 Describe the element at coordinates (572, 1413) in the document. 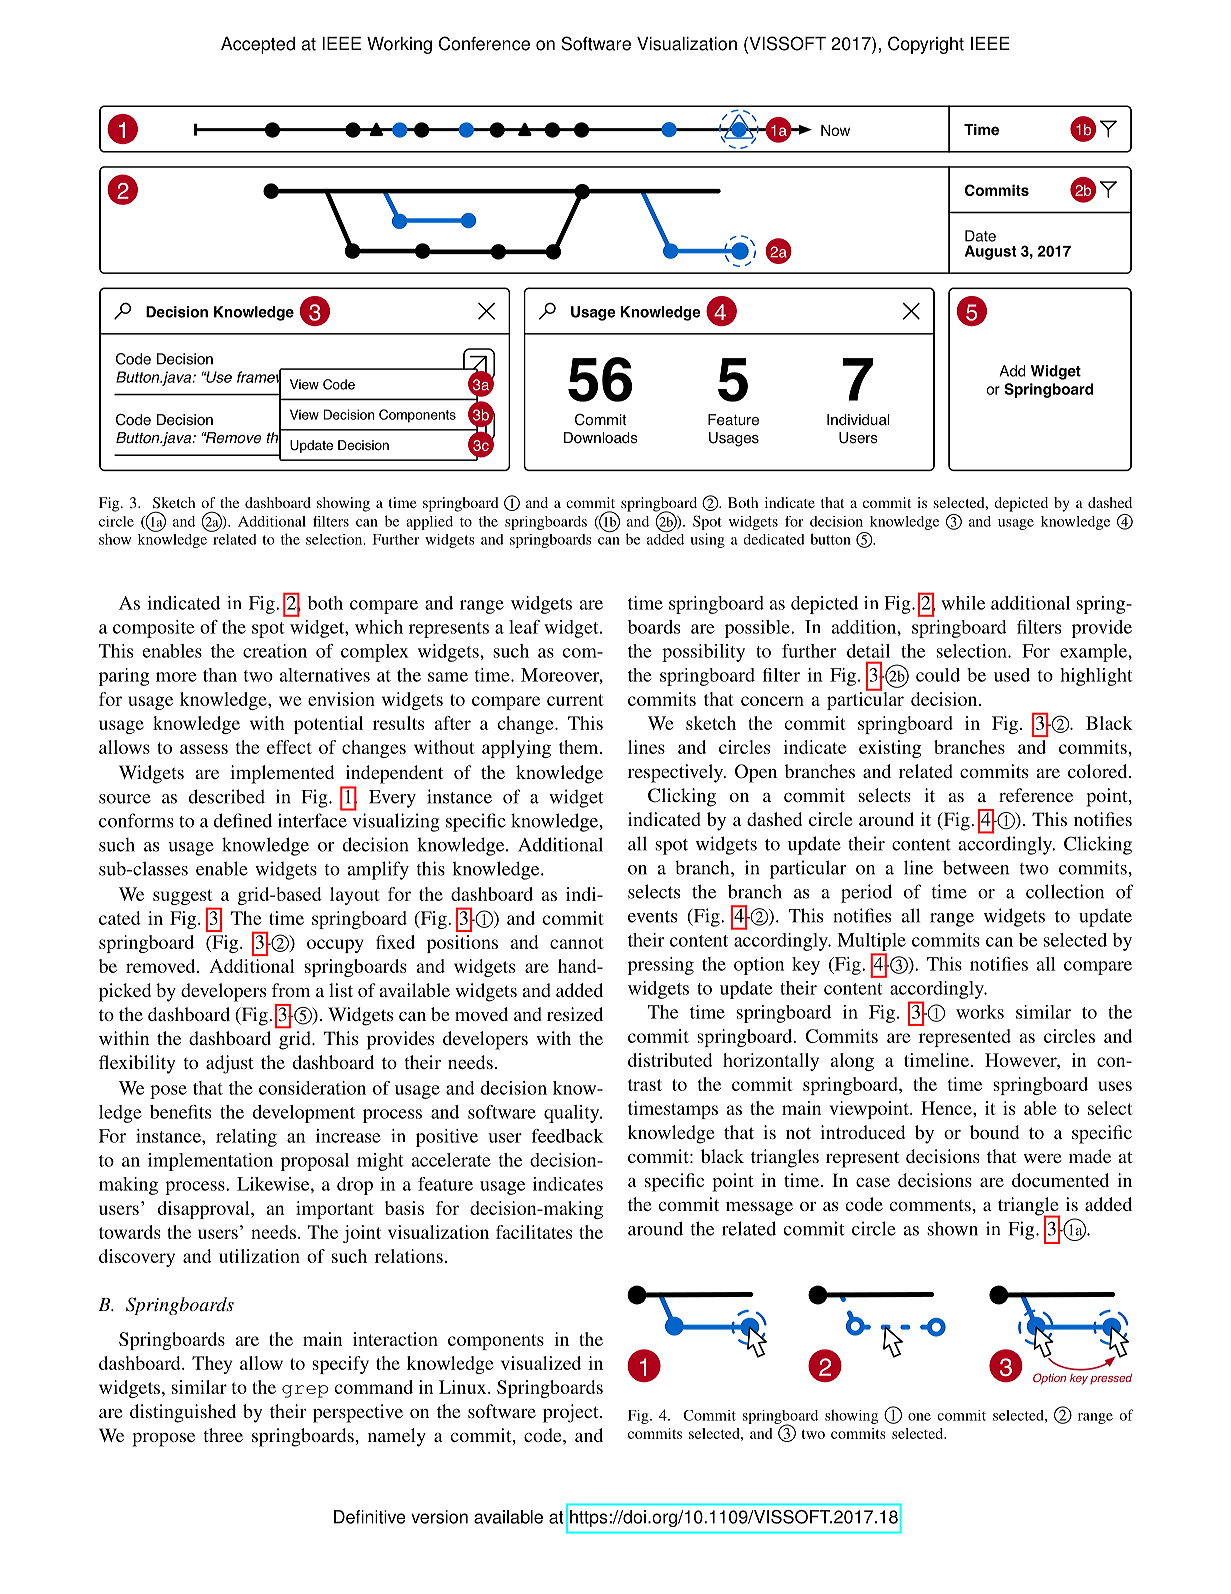

I see `project` at that location.
